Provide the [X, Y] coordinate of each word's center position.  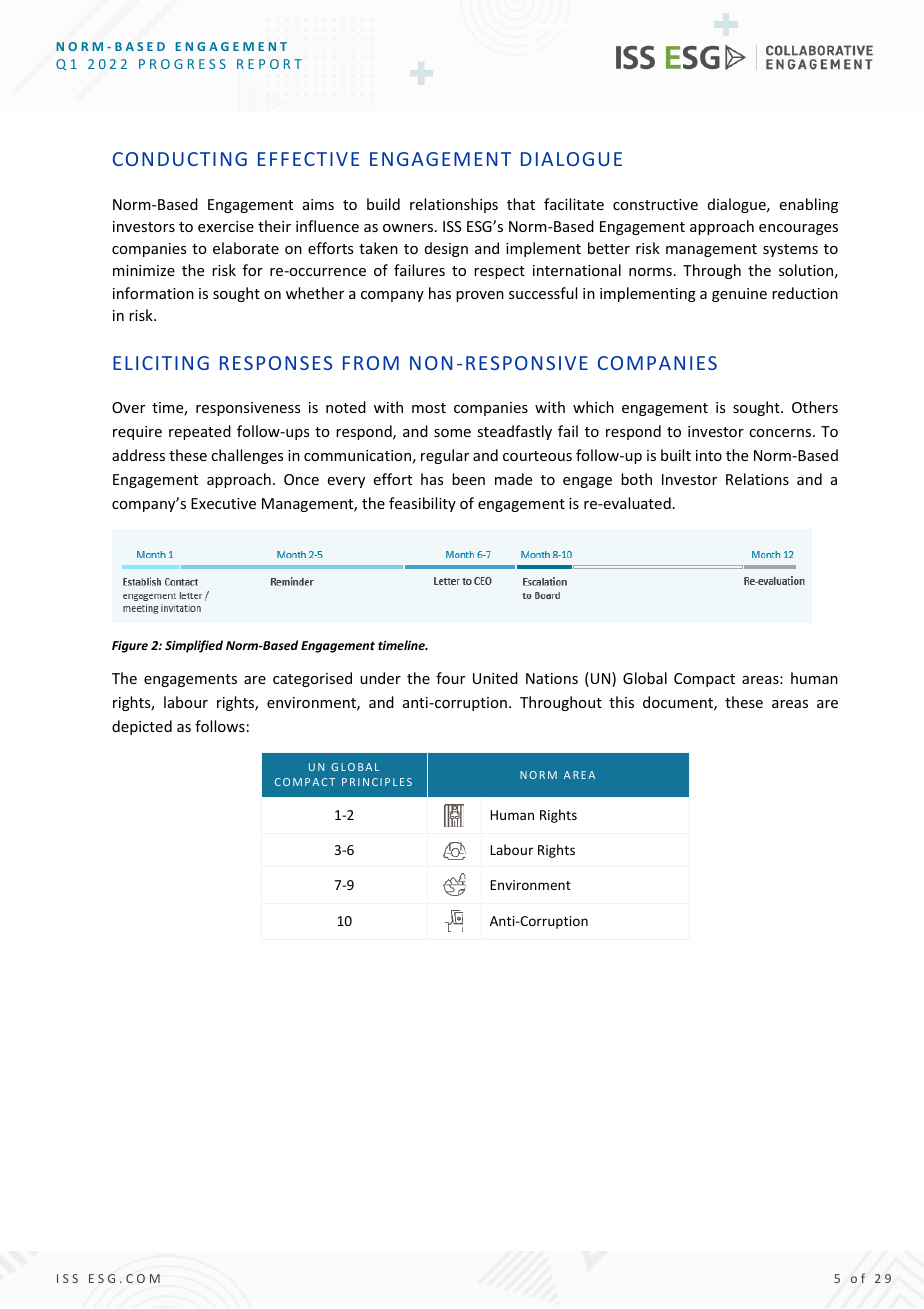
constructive [655, 204]
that [521, 204]
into [709, 455]
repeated [200, 432]
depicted [142, 727]
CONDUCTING [180, 159]
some [452, 433]
